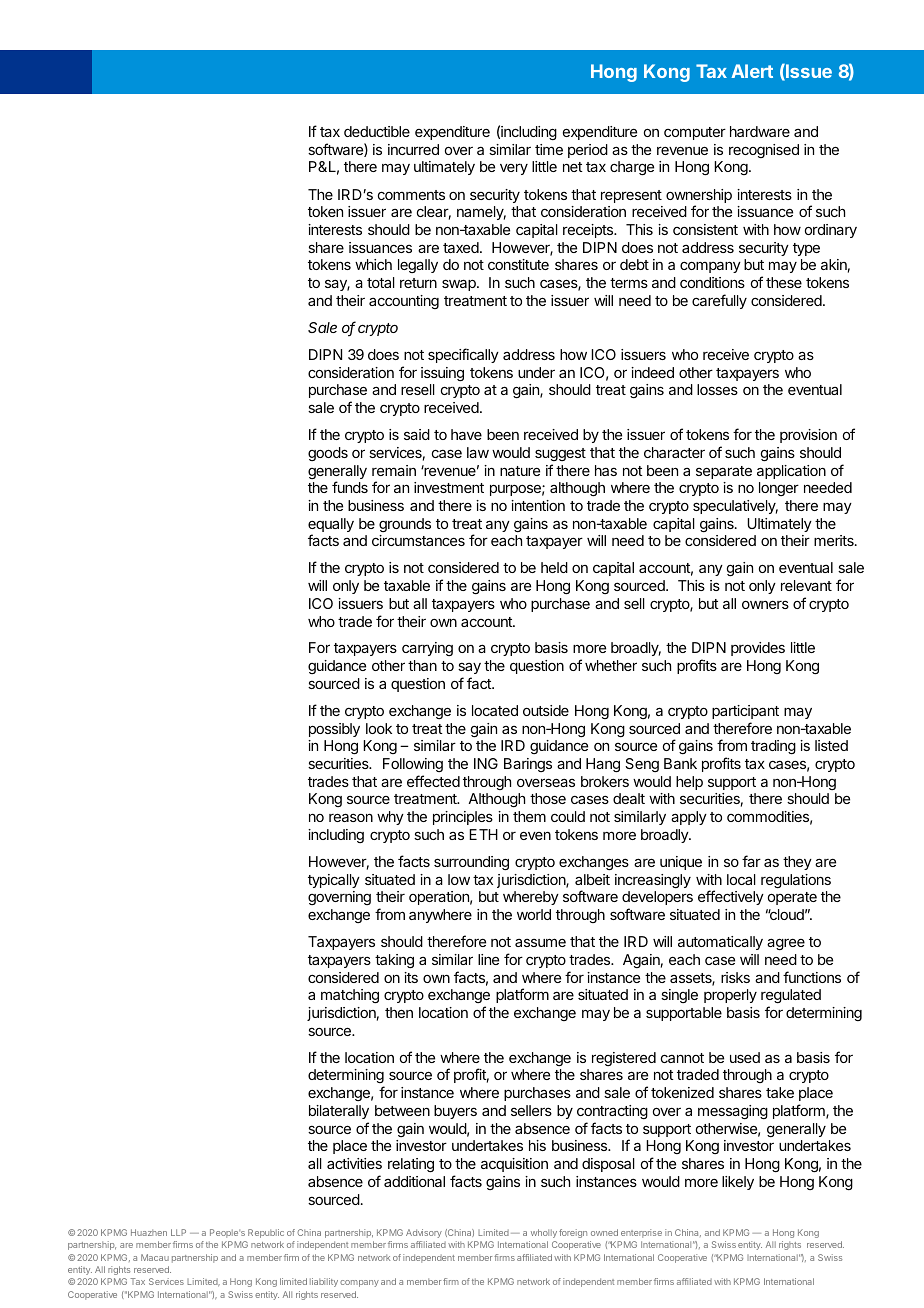 The height and width of the page is (1308, 924). What do you see at coordinates (471, 863) in the page?
I see `surrounding` at bounding box center [471, 863].
